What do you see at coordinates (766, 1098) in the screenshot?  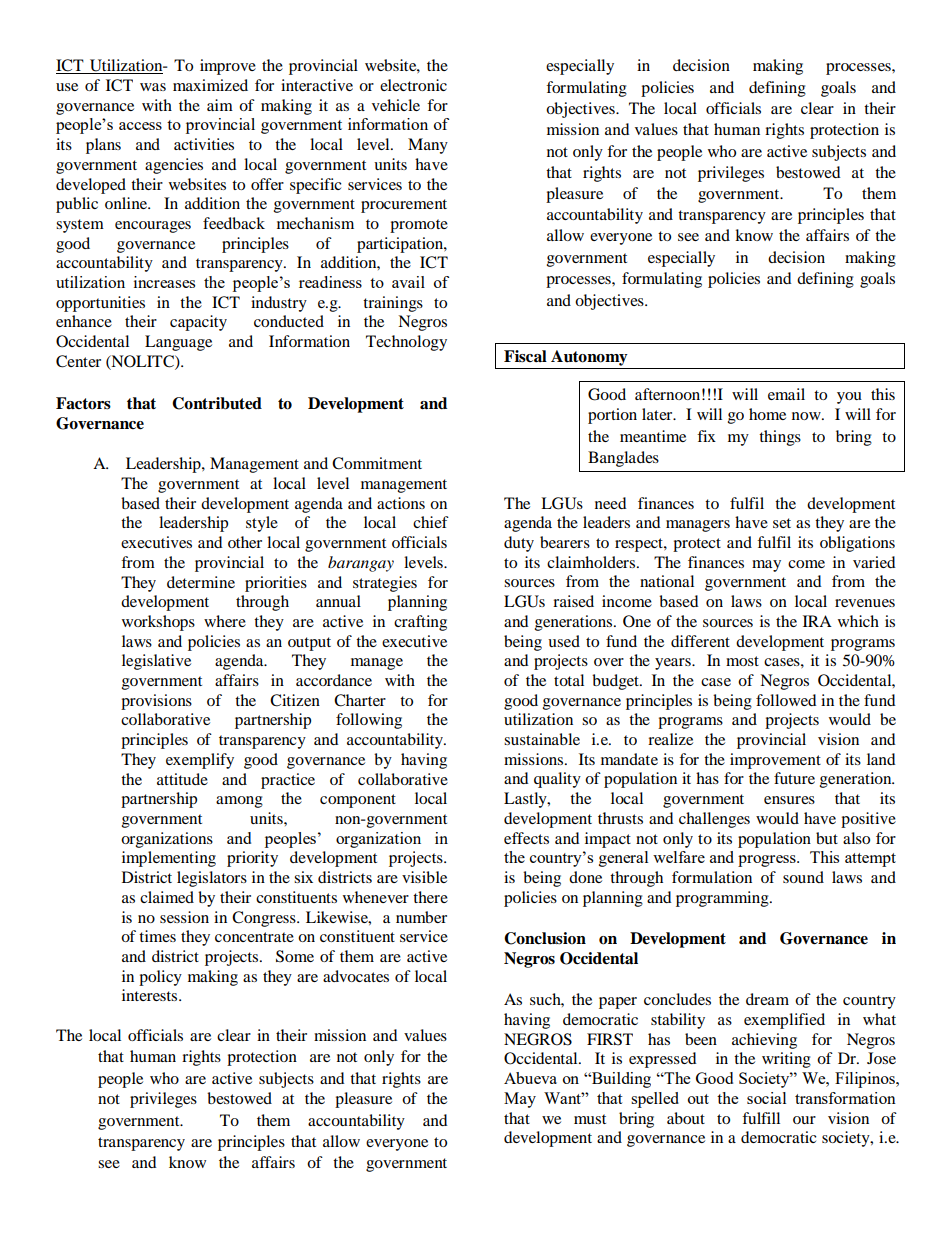 I see `social` at bounding box center [766, 1098].
